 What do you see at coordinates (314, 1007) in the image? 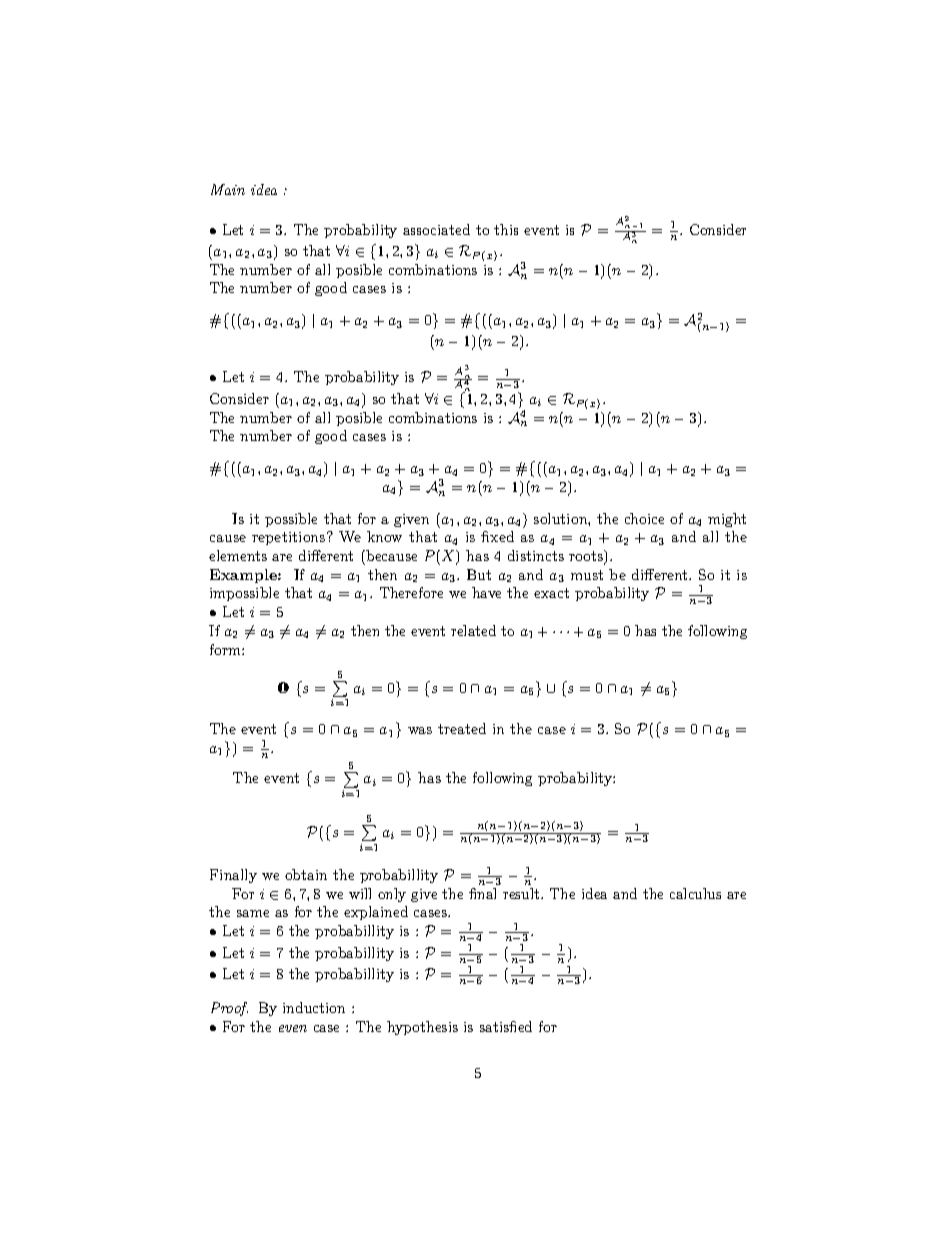
I see `induction` at bounding box center [314, 1007].
